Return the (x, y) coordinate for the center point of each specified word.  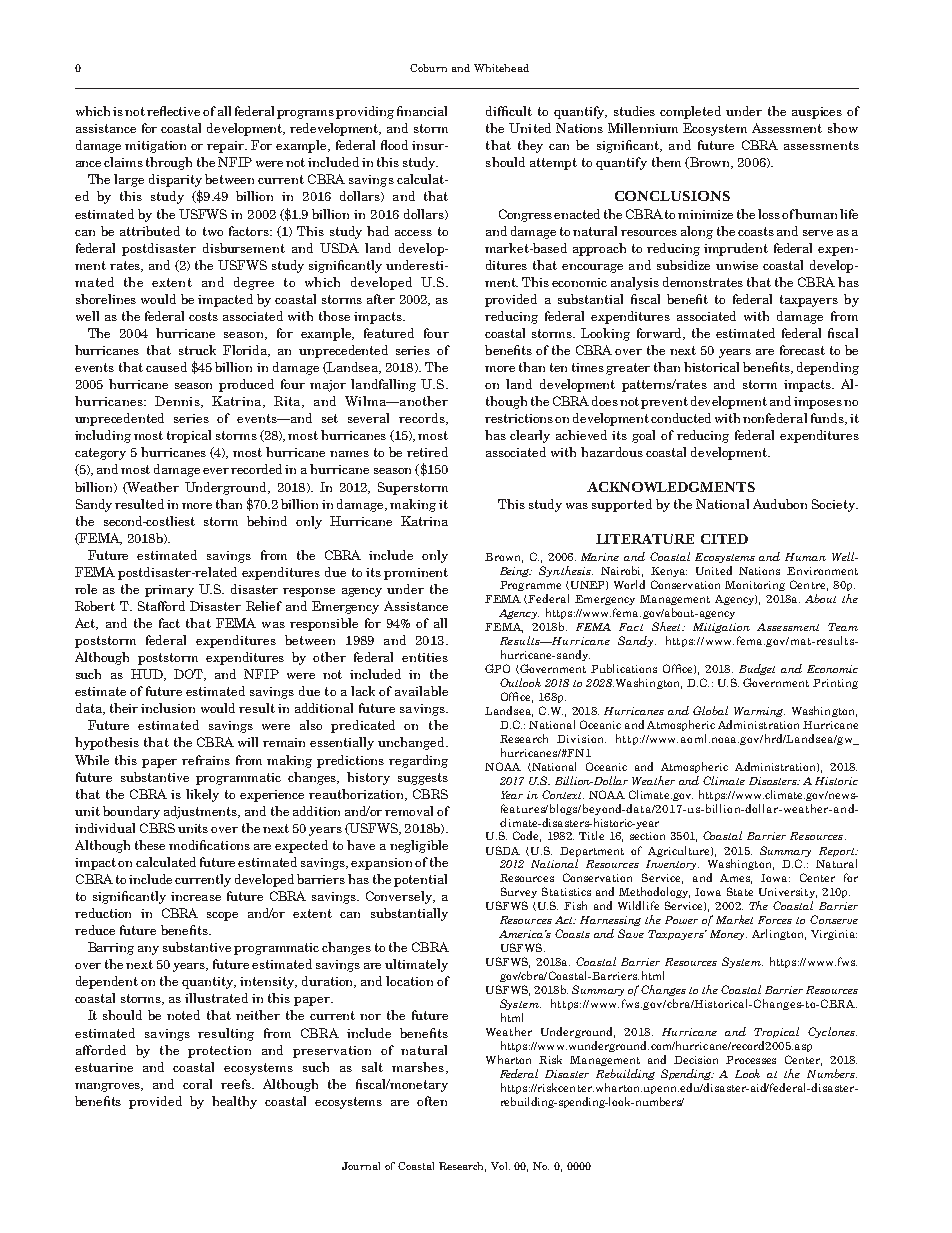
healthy (234, 1102)
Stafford (161, 606)
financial (422, 111)
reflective (173, 111)
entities (425, 657)
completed (690, 112)
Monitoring (755, 586)
